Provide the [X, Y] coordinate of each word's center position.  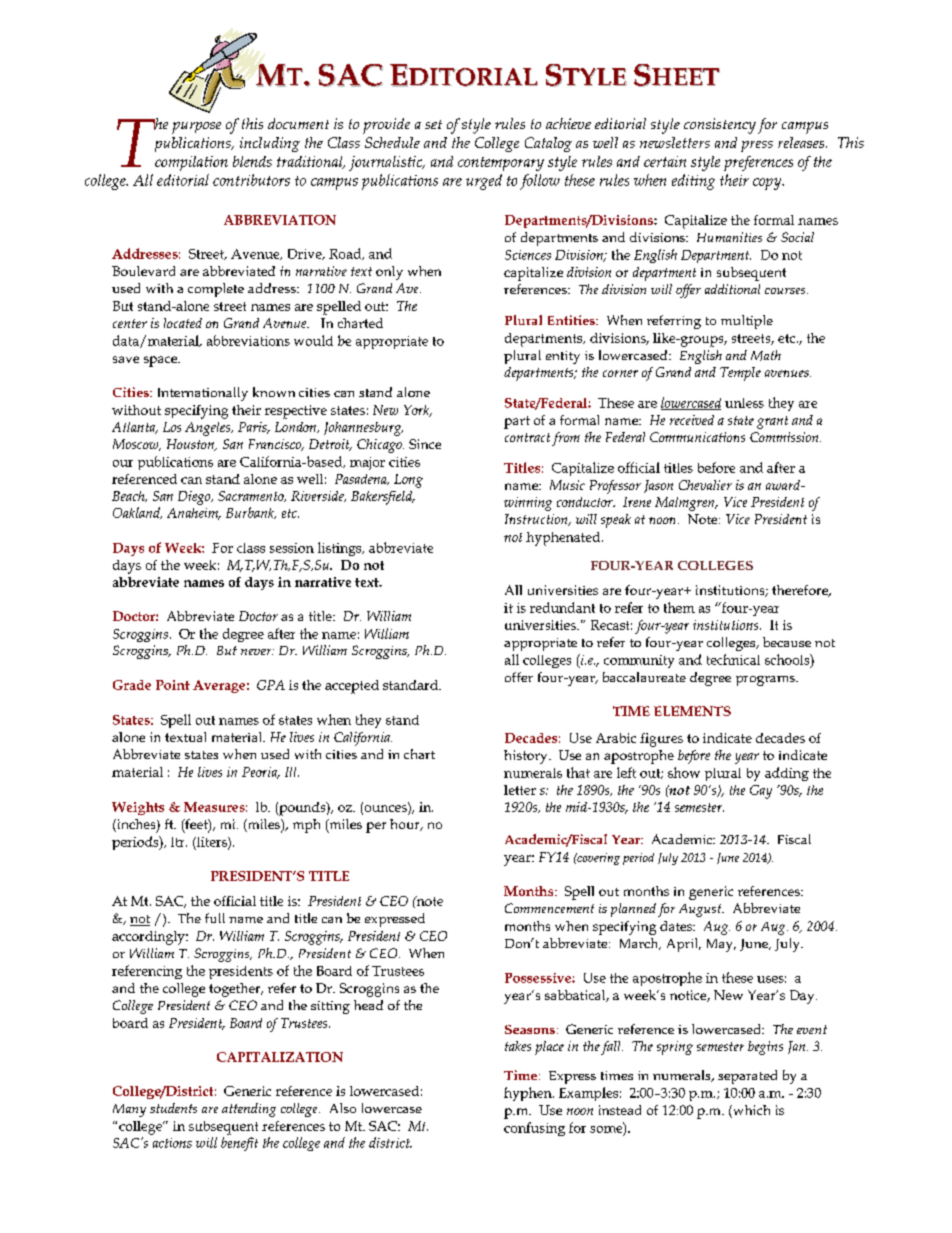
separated [747, 1077]
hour [406, 825]
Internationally [203, 394]
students [173, 1108]
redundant [562, 607]
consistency [720, 126]
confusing [534, 1129]
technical [733, 659]
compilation [191, 163]
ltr [179, 842]
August [701, 910]
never [257, 652]
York [418, 411]
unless [744, 403]
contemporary [501, 164]
